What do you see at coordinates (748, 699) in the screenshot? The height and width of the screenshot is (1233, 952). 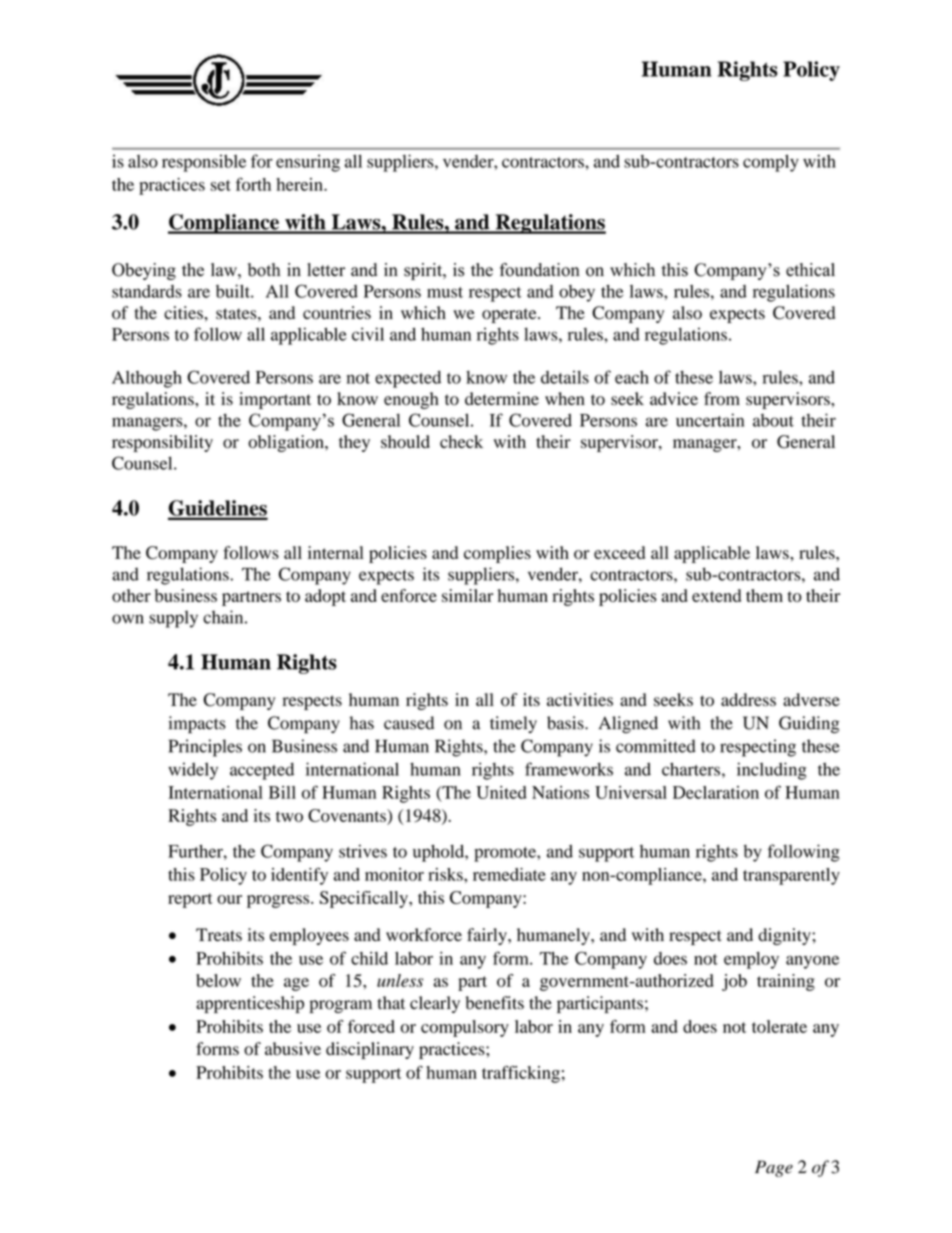 I see `address` at bounding box center [748, 699].
